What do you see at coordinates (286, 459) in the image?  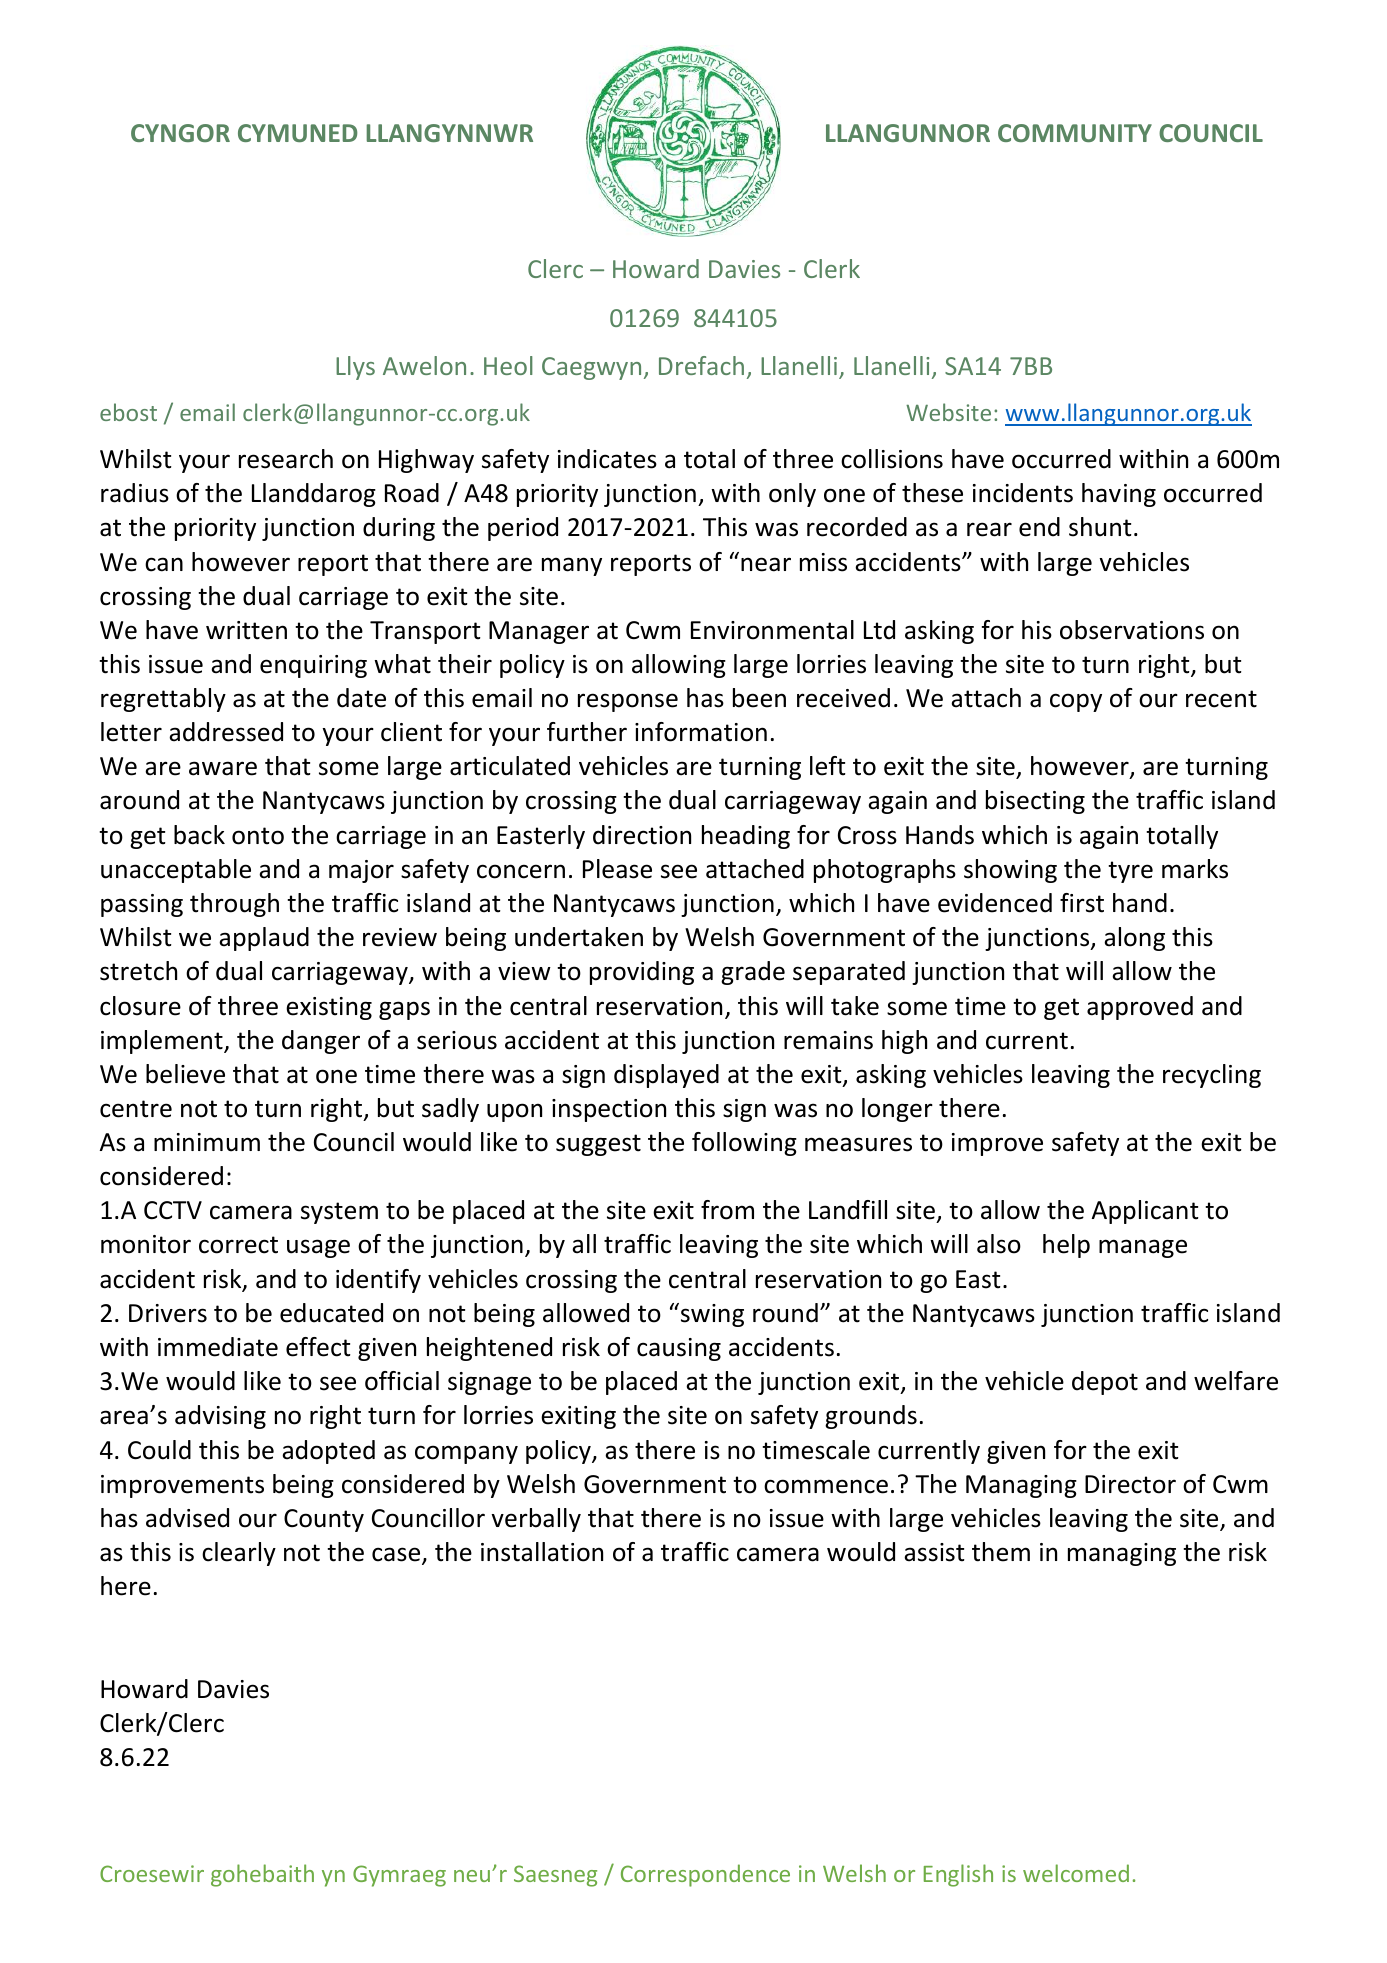 I see `research` at bounding box center [286, 459].
